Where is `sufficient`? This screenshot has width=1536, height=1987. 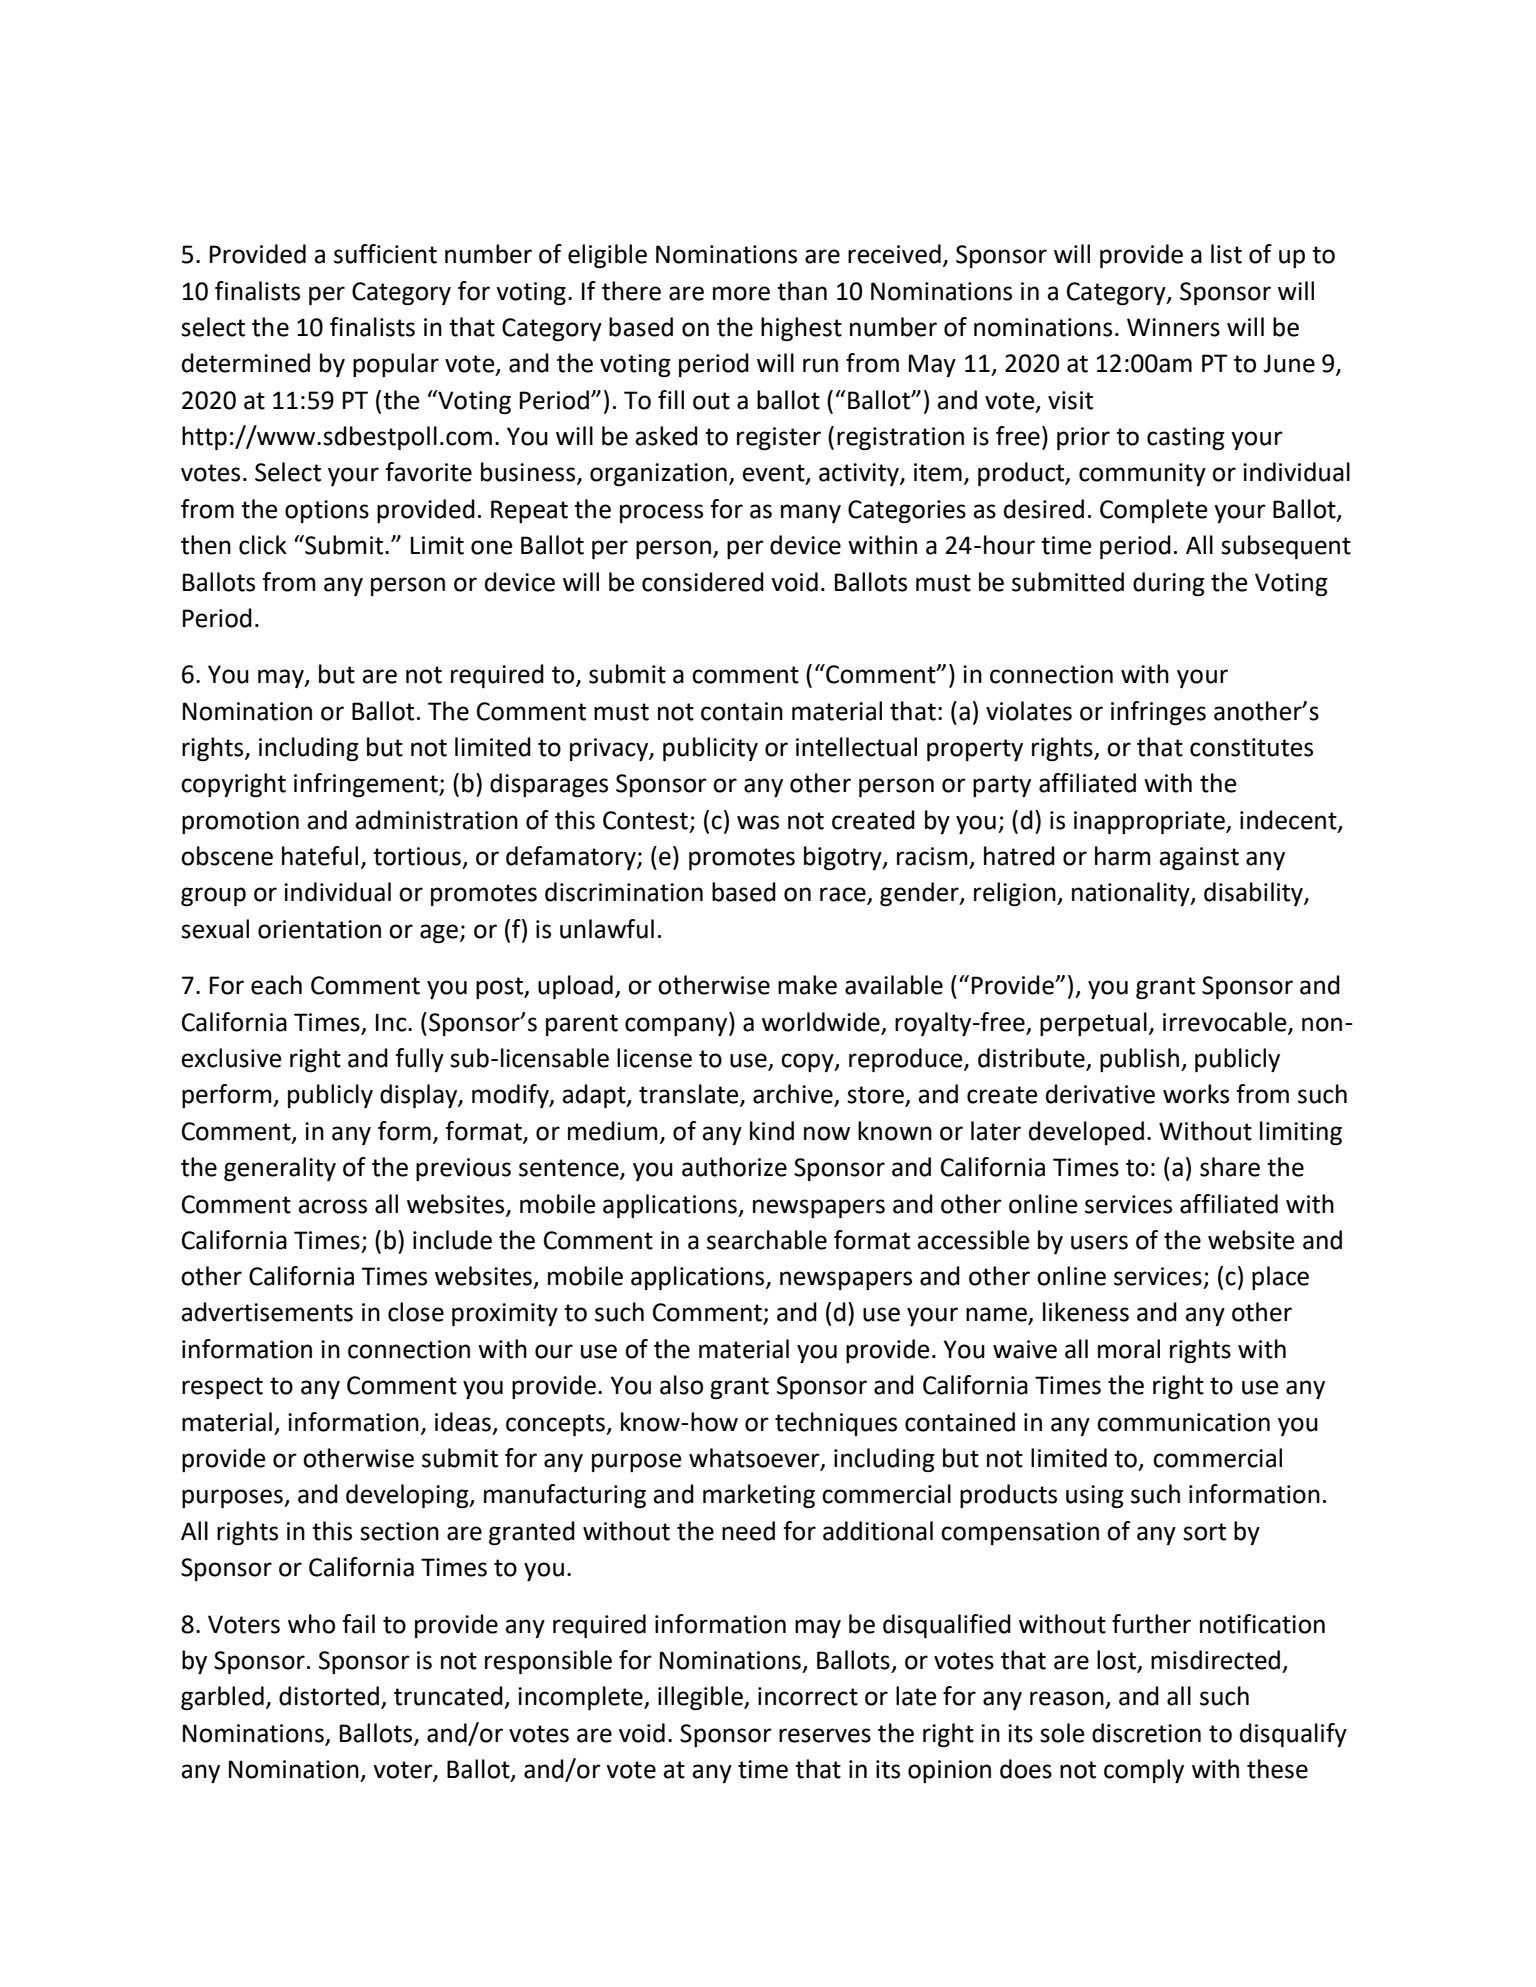 sufficient is located at coordinates (385, 254).
